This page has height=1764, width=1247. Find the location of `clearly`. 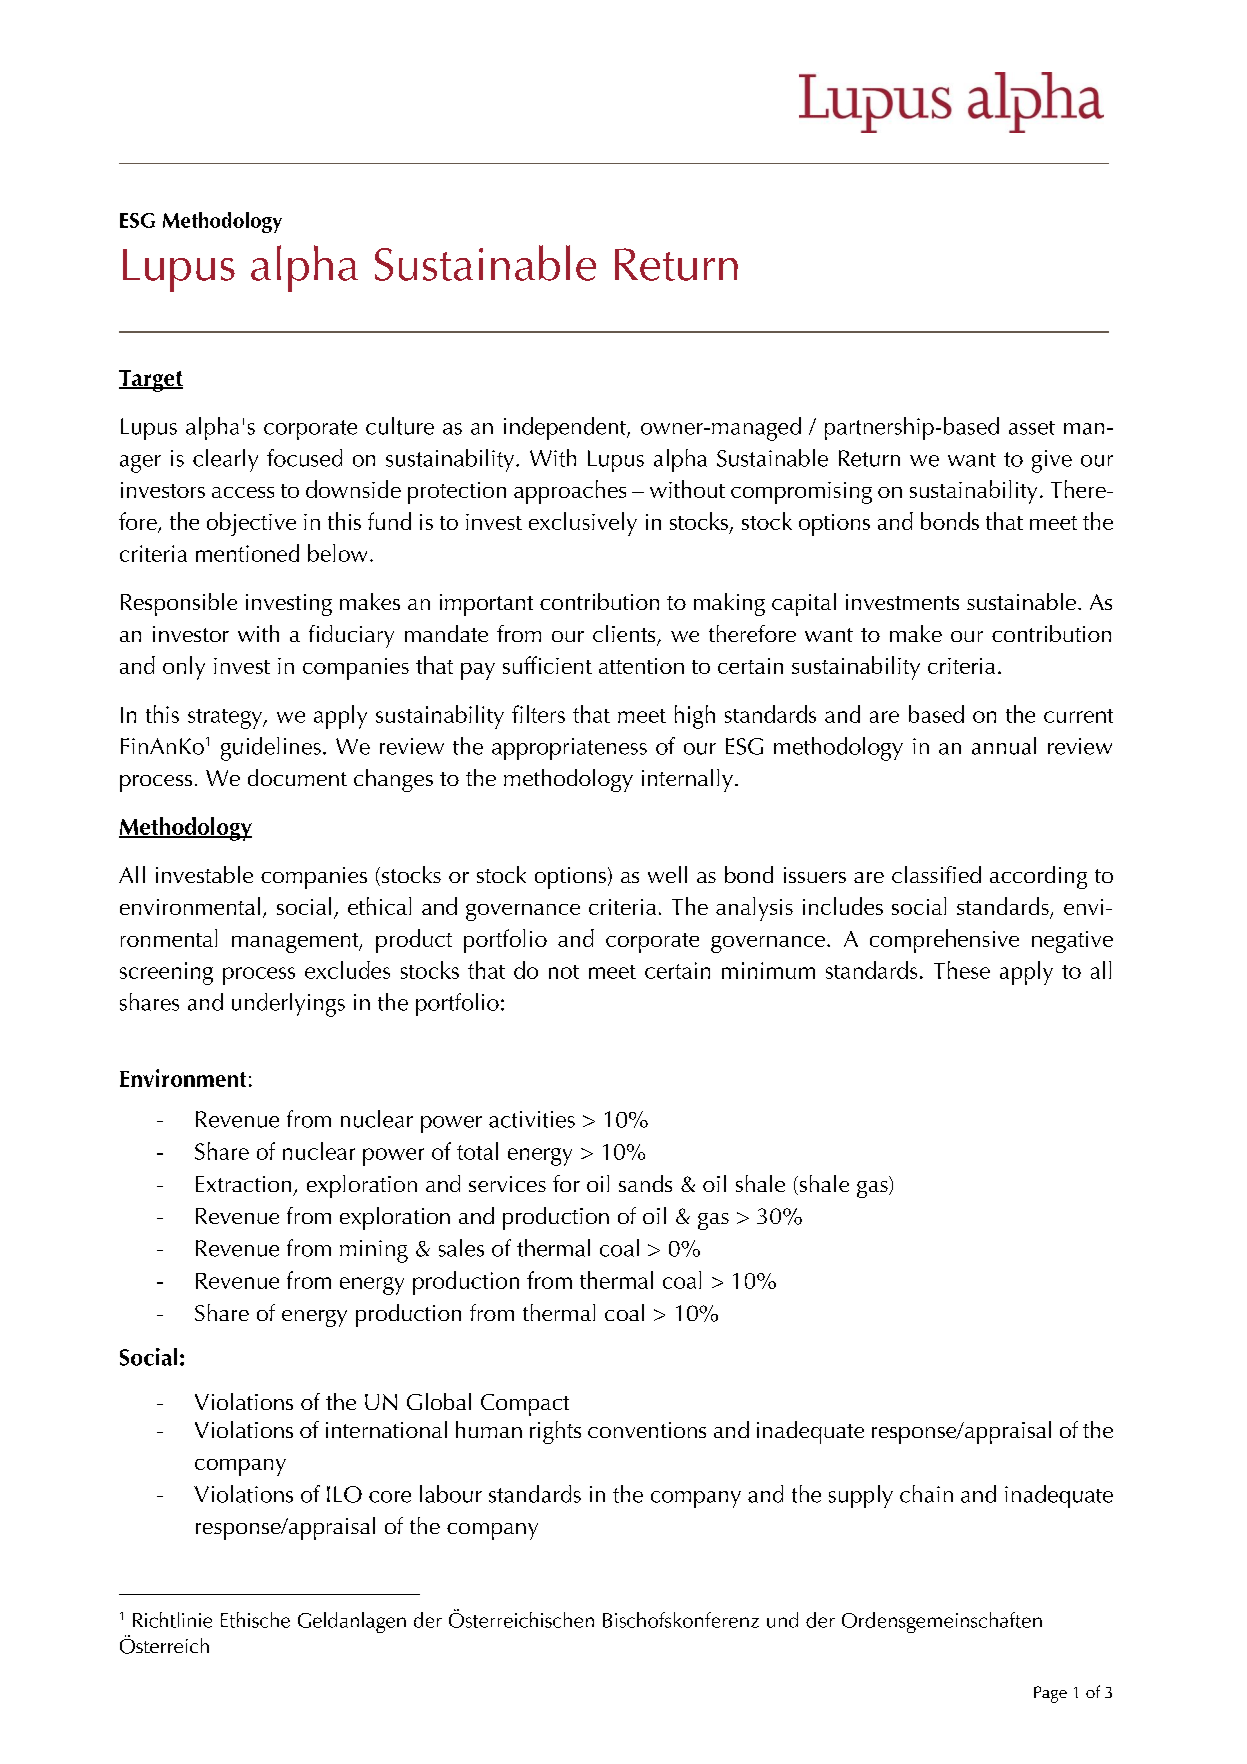

clearly is located at coordinates (225, 460).
